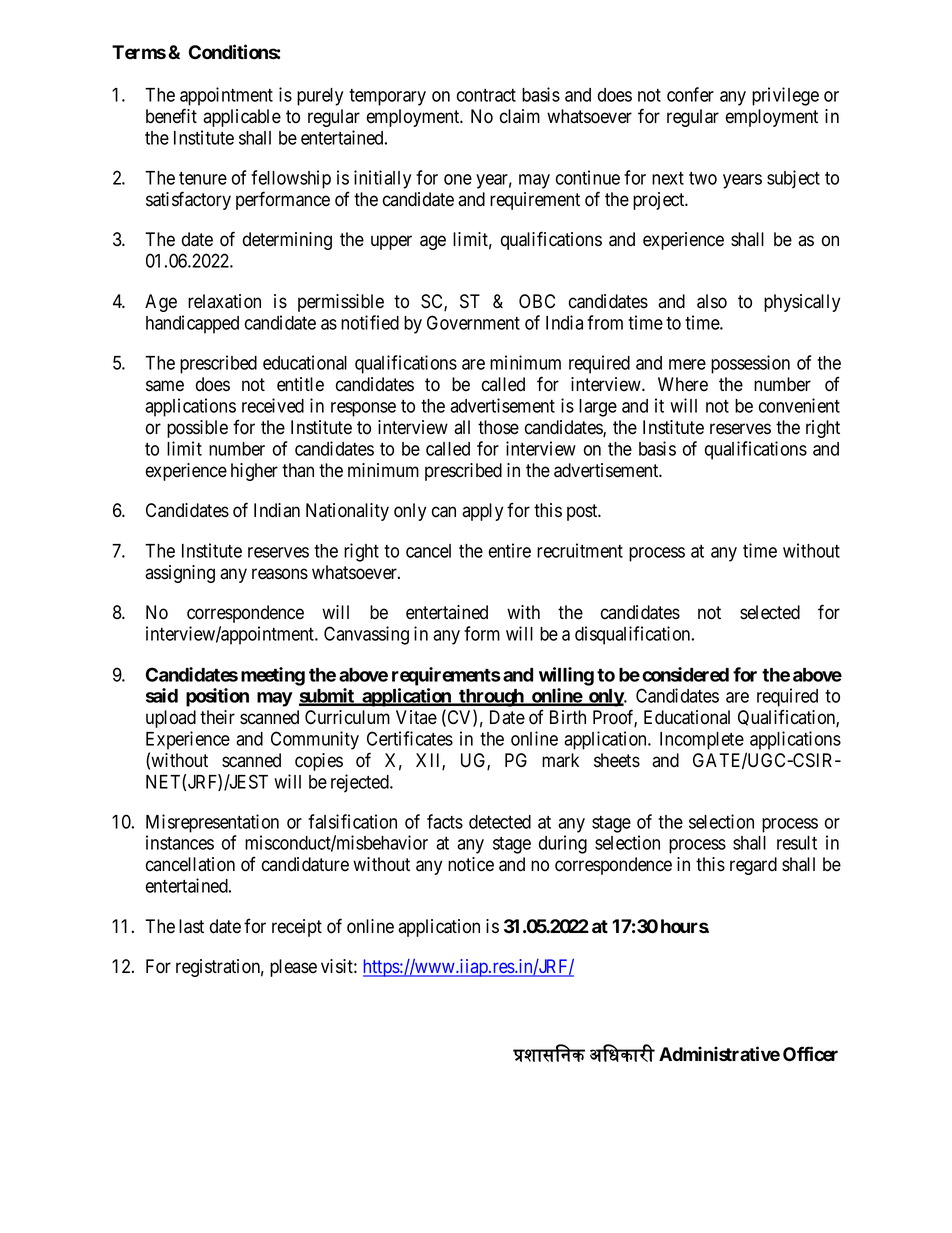 This screenshot has height=1233, width=952. Describe the element at coordinates (491, 698) in the screenshot. I see `through` at that location.
